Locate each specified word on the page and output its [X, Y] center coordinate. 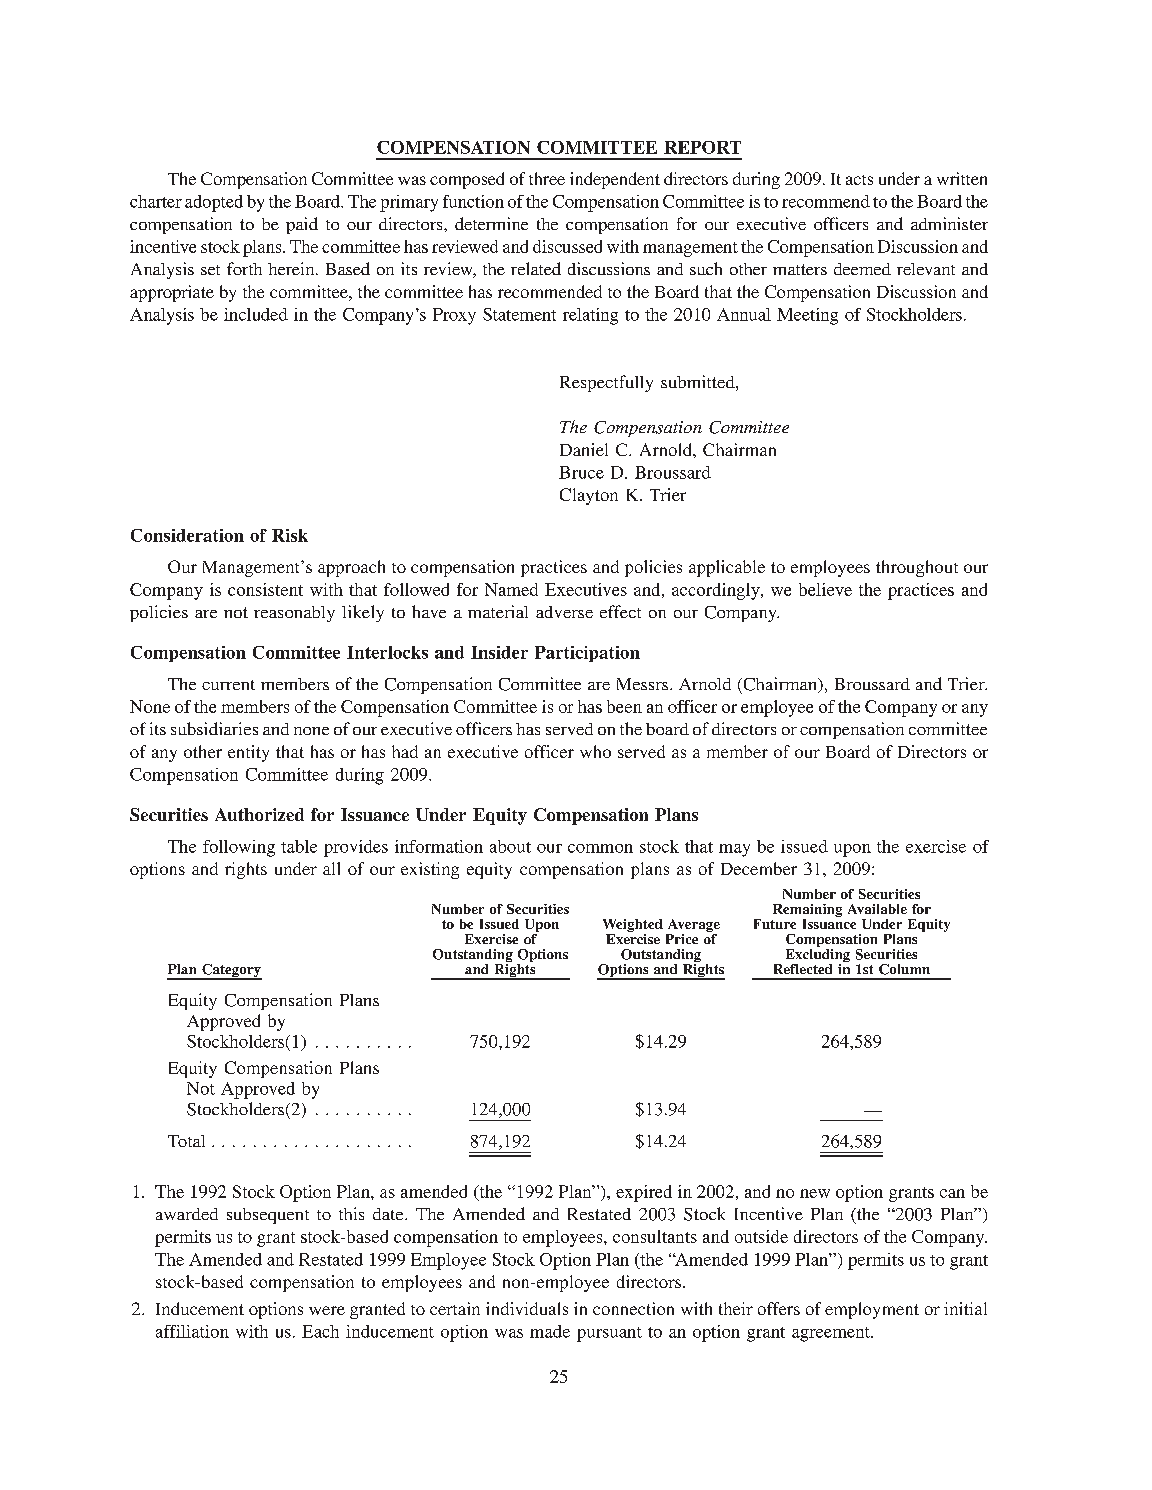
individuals [527, 1308]
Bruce [581, 472]
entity [248, 753]
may [734, 850]
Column [904, 969]
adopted [214, 203]
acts [859, 180]
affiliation [192, 1331]
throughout [917, 568]
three [547, 178]
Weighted [633, 927]
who [595, 751]
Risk [290, 535]
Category [231, 972]
